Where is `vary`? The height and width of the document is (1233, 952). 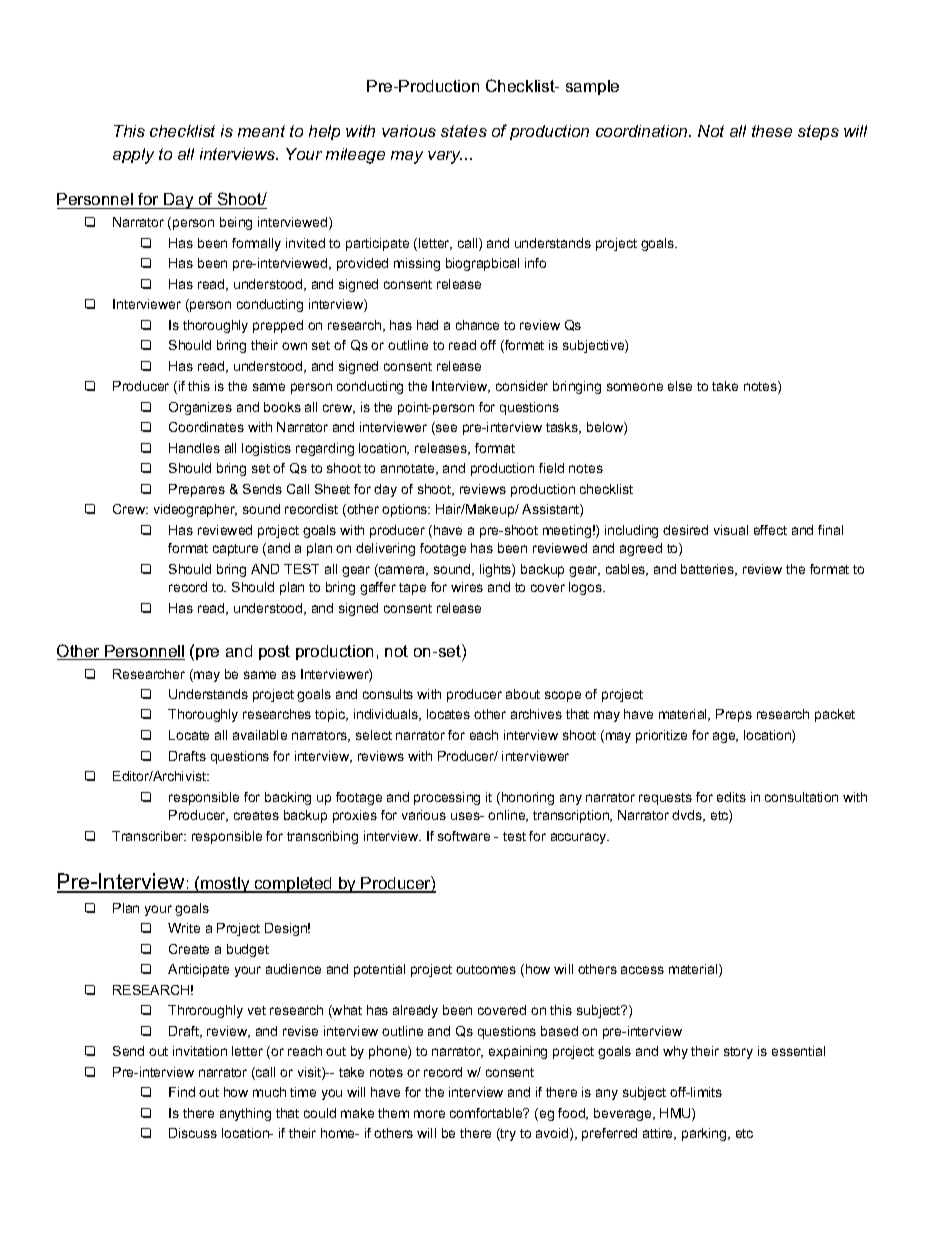
vary is located at coordinates (445, 157).
